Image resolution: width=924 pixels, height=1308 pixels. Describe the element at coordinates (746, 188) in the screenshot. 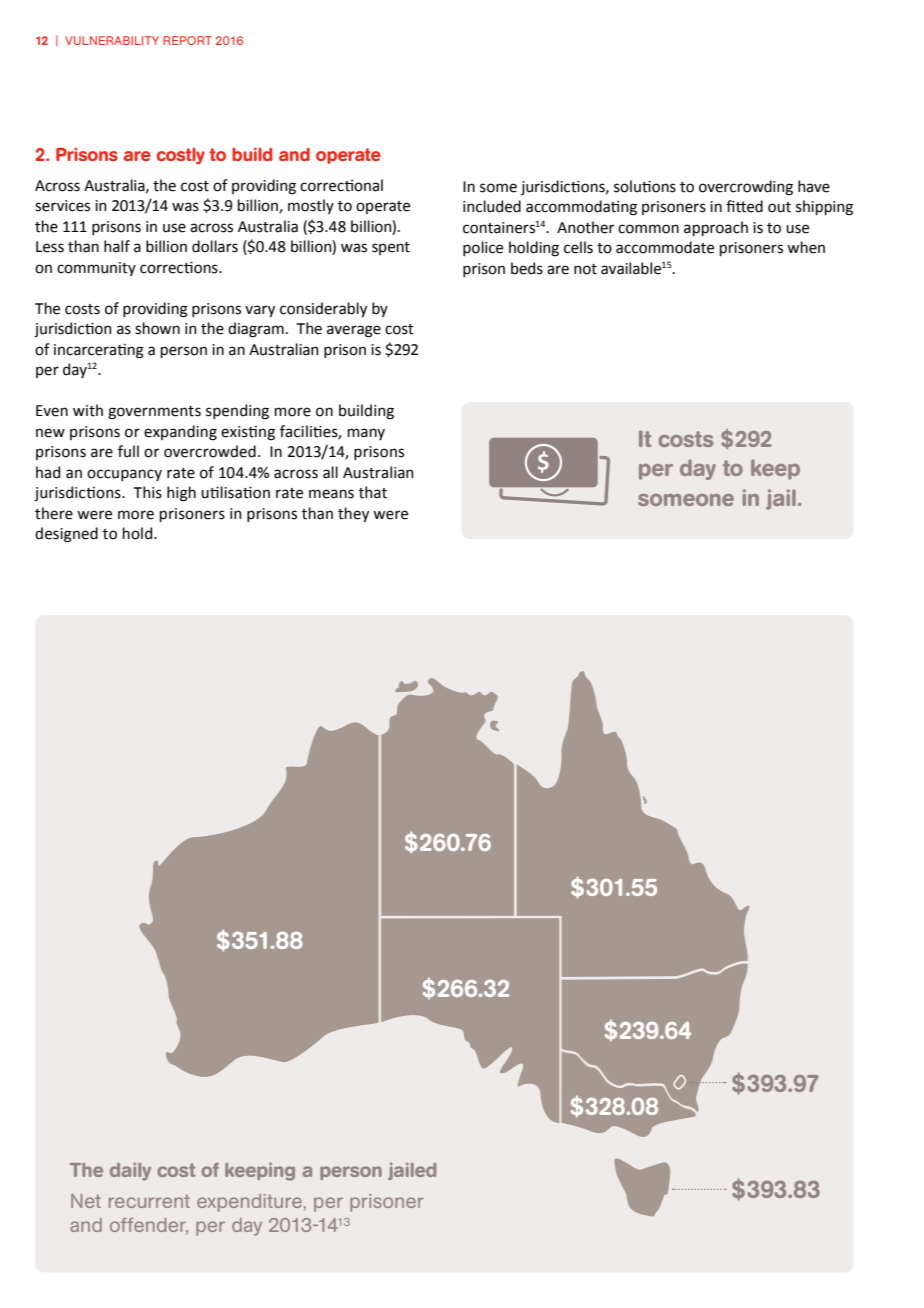

I see `overcrowding` at that location.
